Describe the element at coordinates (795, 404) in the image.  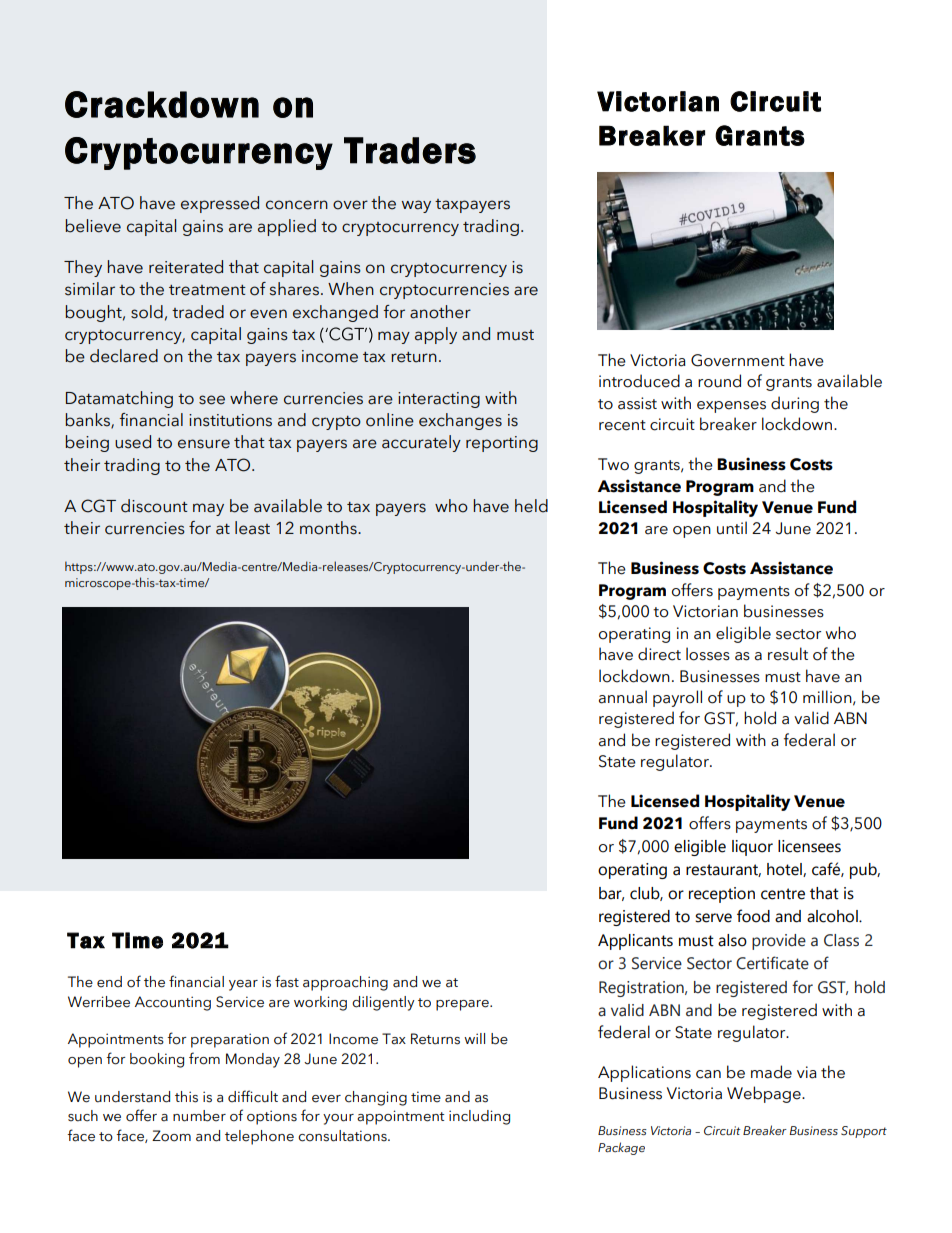
I see `during` at that location.
